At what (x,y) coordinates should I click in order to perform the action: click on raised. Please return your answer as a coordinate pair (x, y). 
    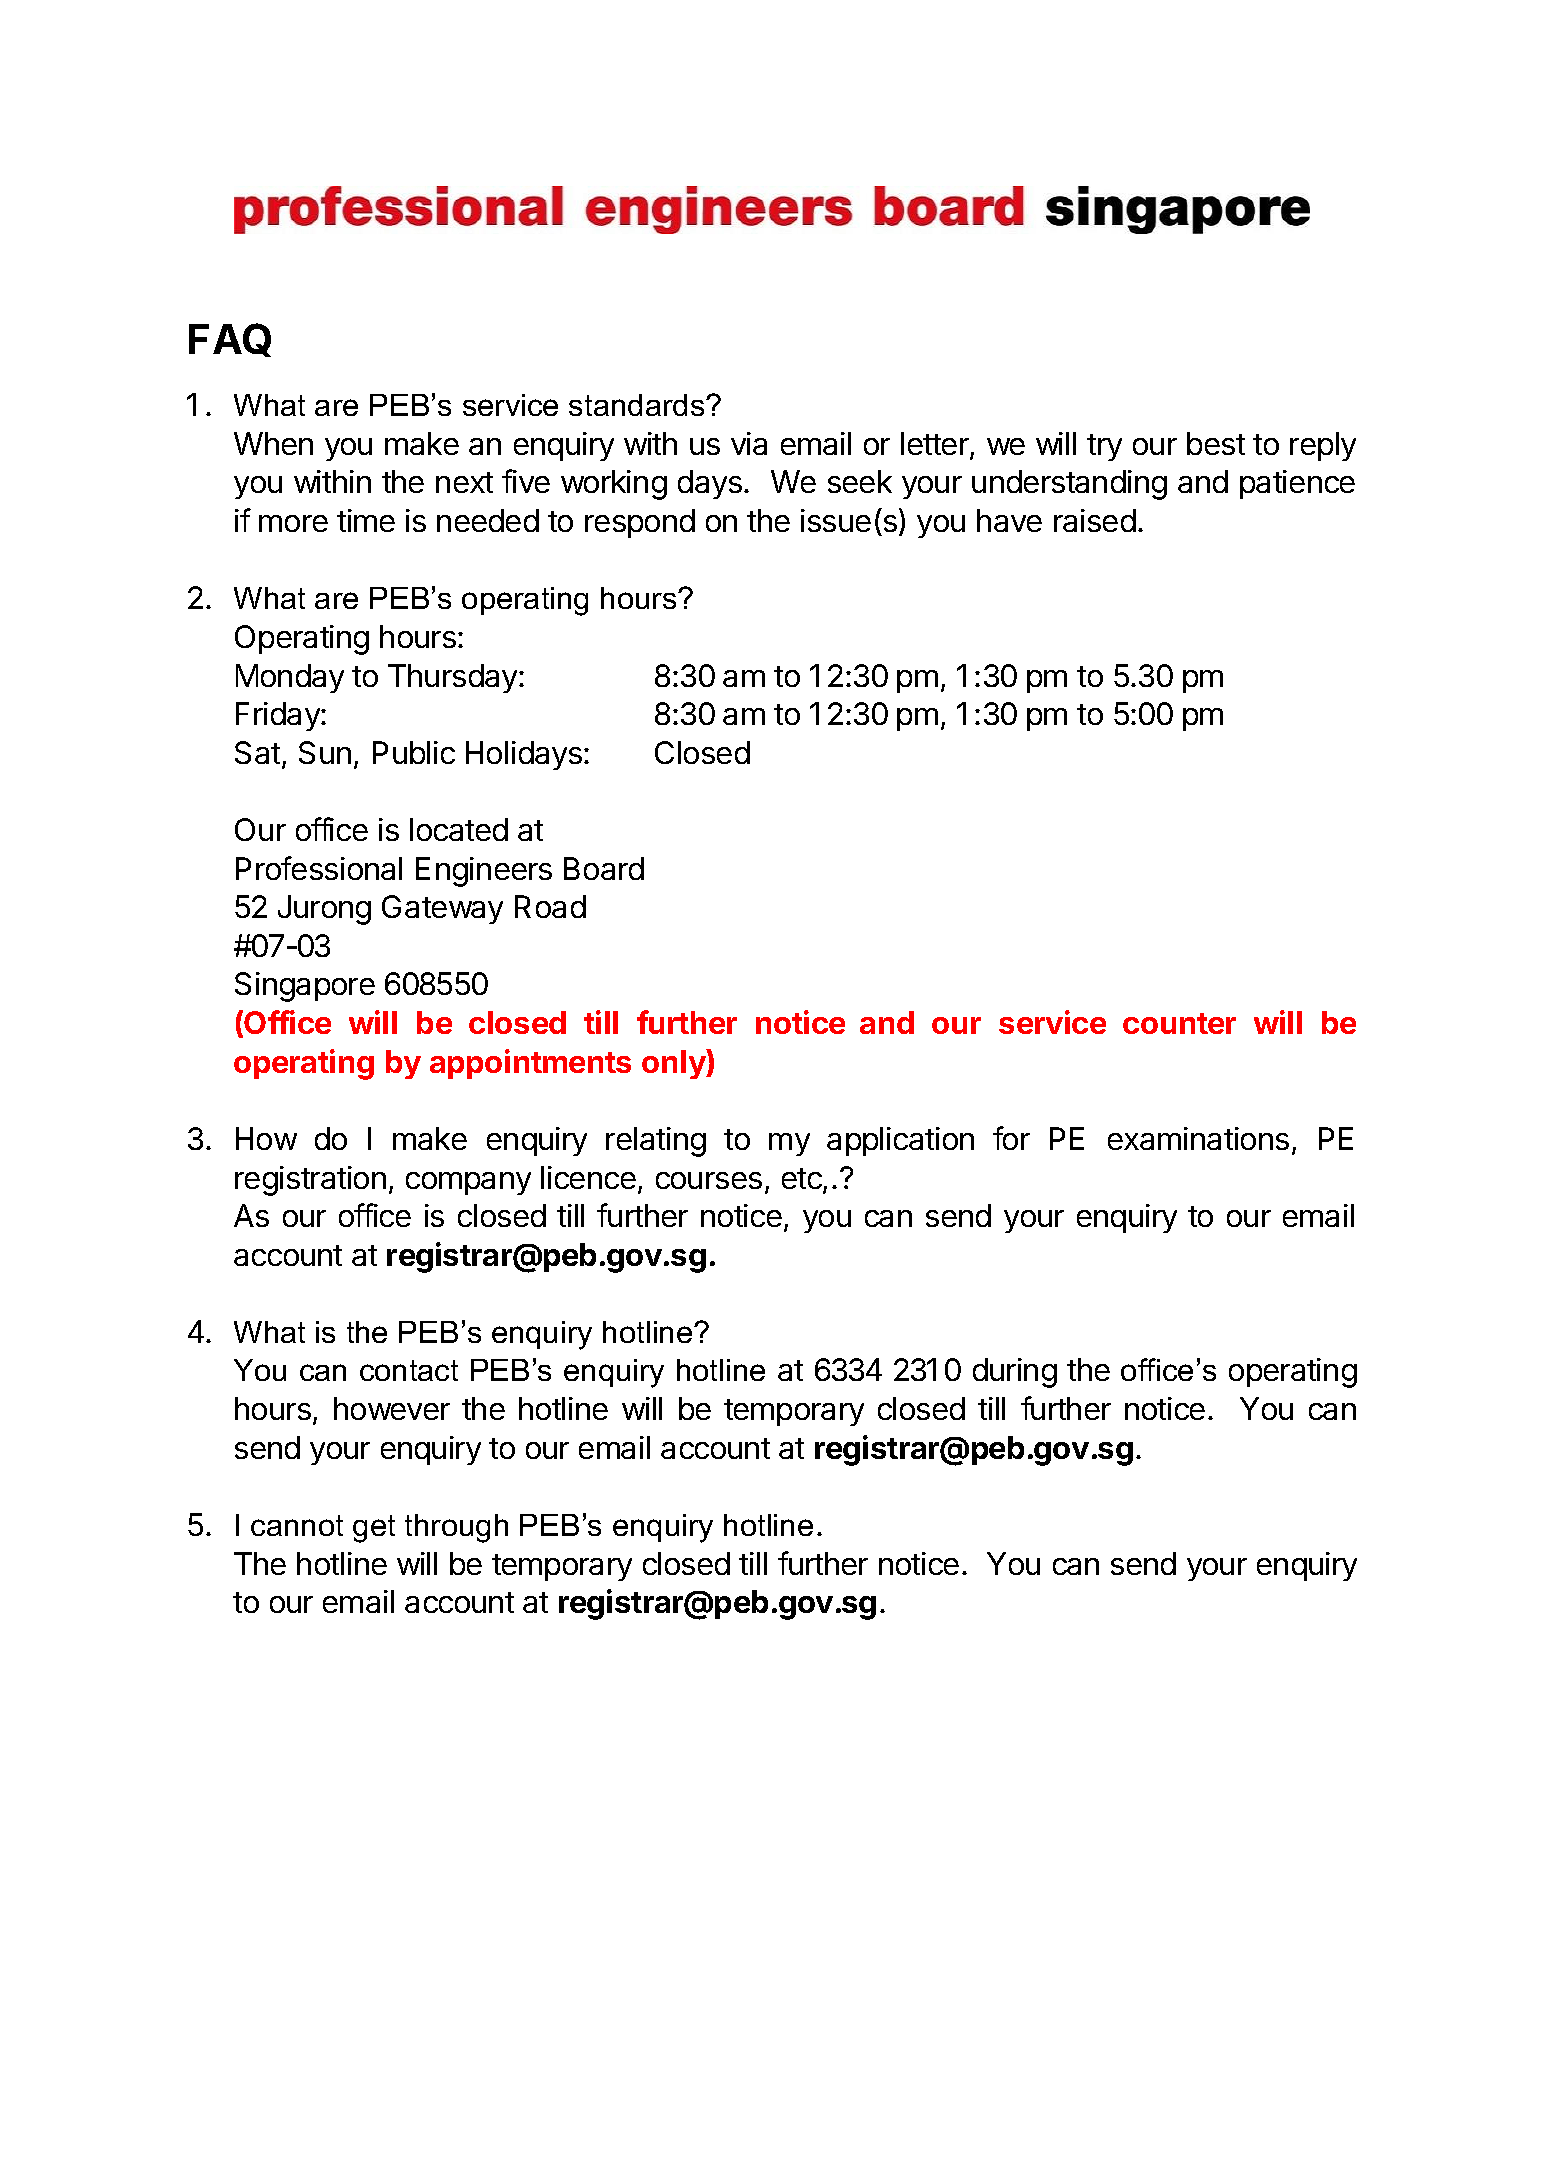
    Looking at the image, I should click on (1095, 520).
